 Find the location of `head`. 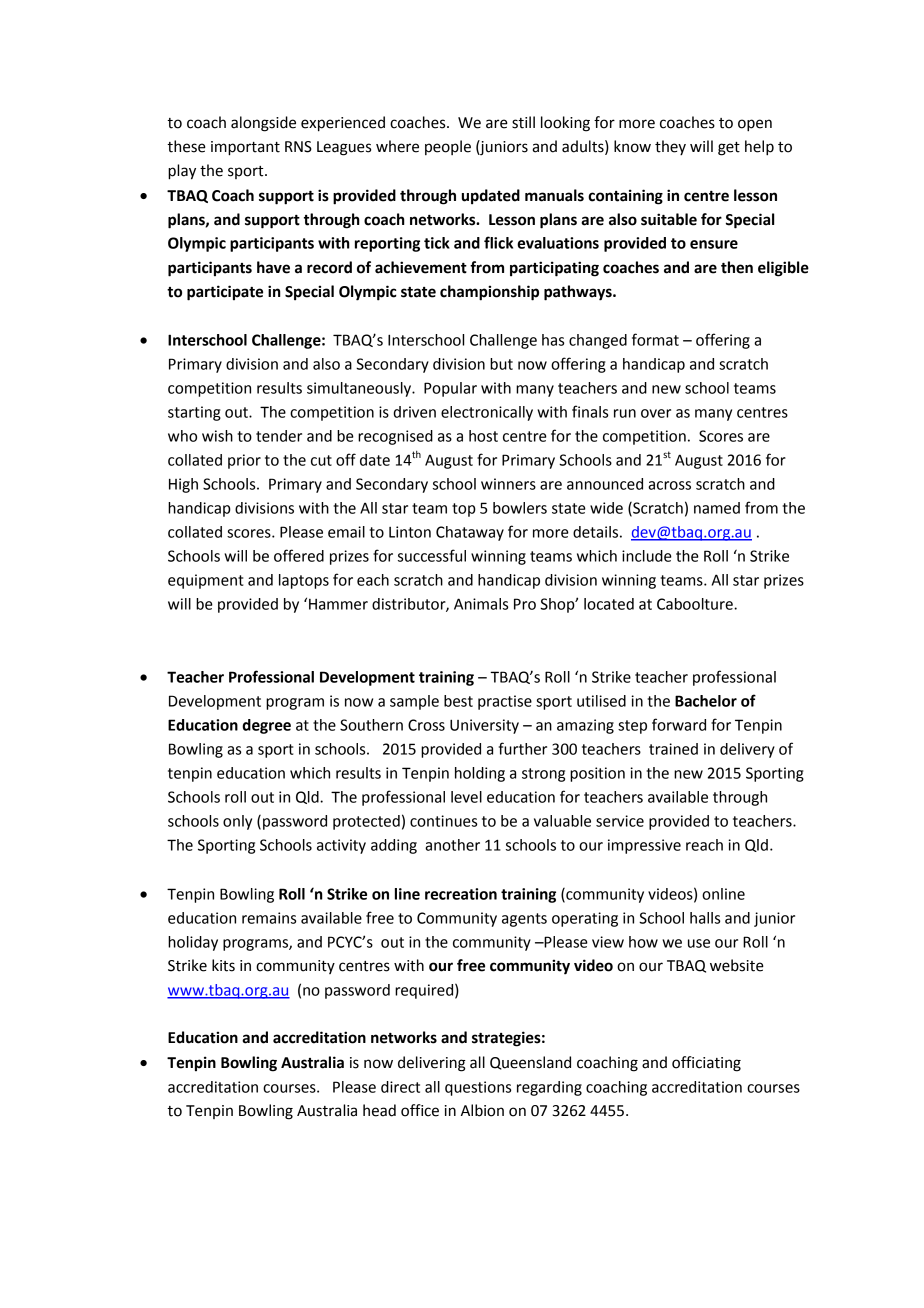

head is located at coordinates (379, 1110).
